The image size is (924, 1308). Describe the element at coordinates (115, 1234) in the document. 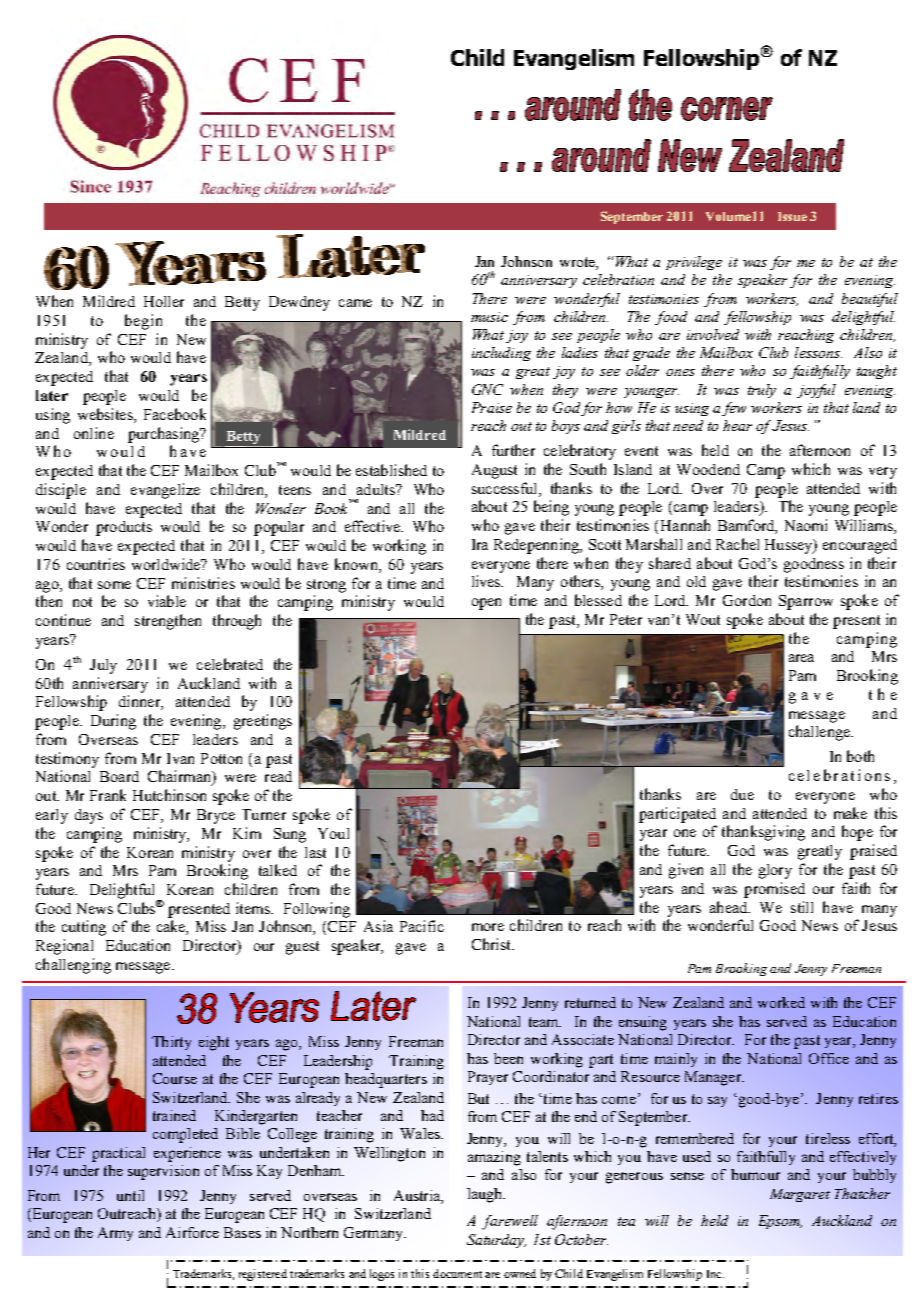

I see `Army` at that location.
